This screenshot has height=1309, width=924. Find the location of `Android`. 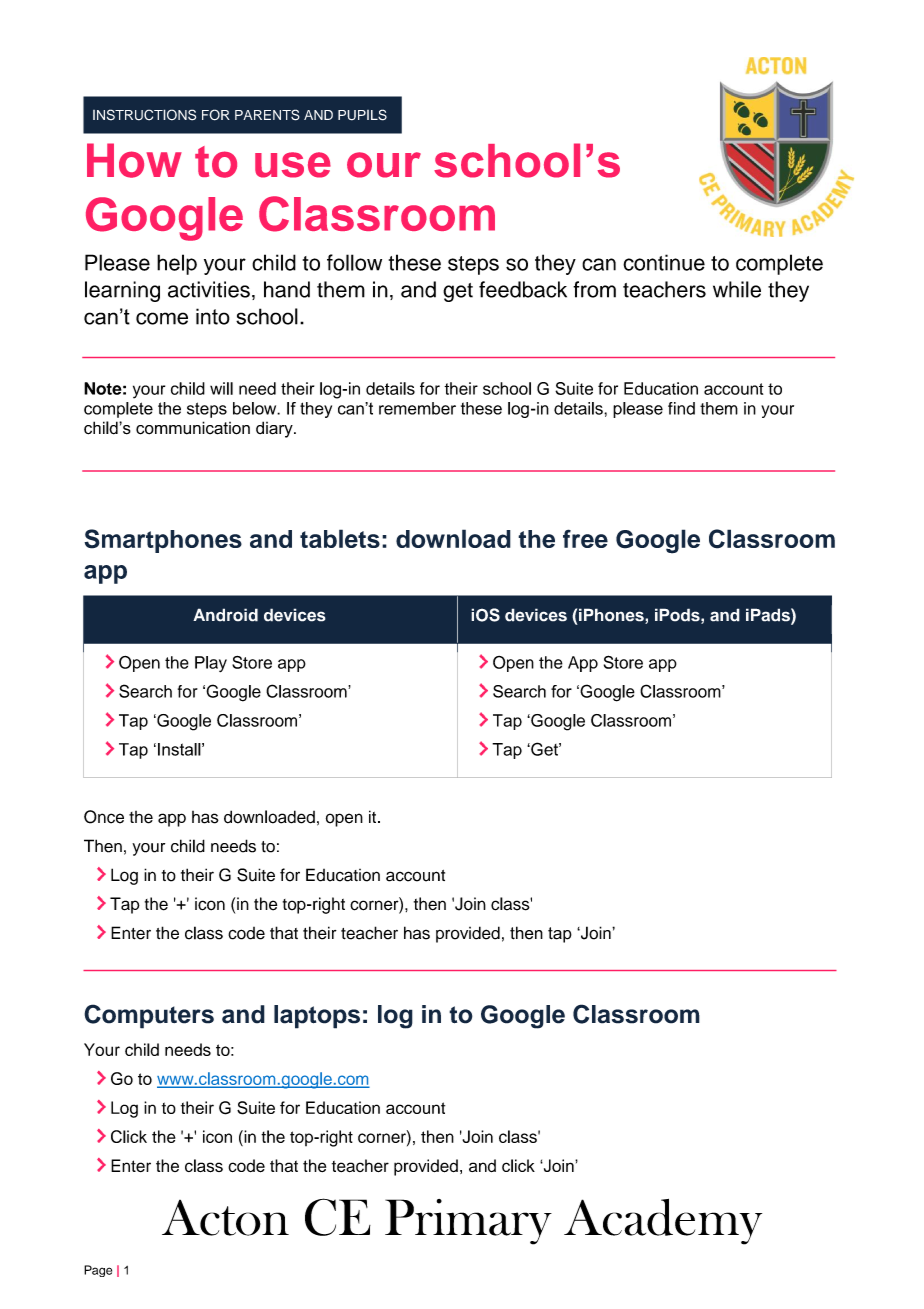

Android is located at coordinates (225, 615).
